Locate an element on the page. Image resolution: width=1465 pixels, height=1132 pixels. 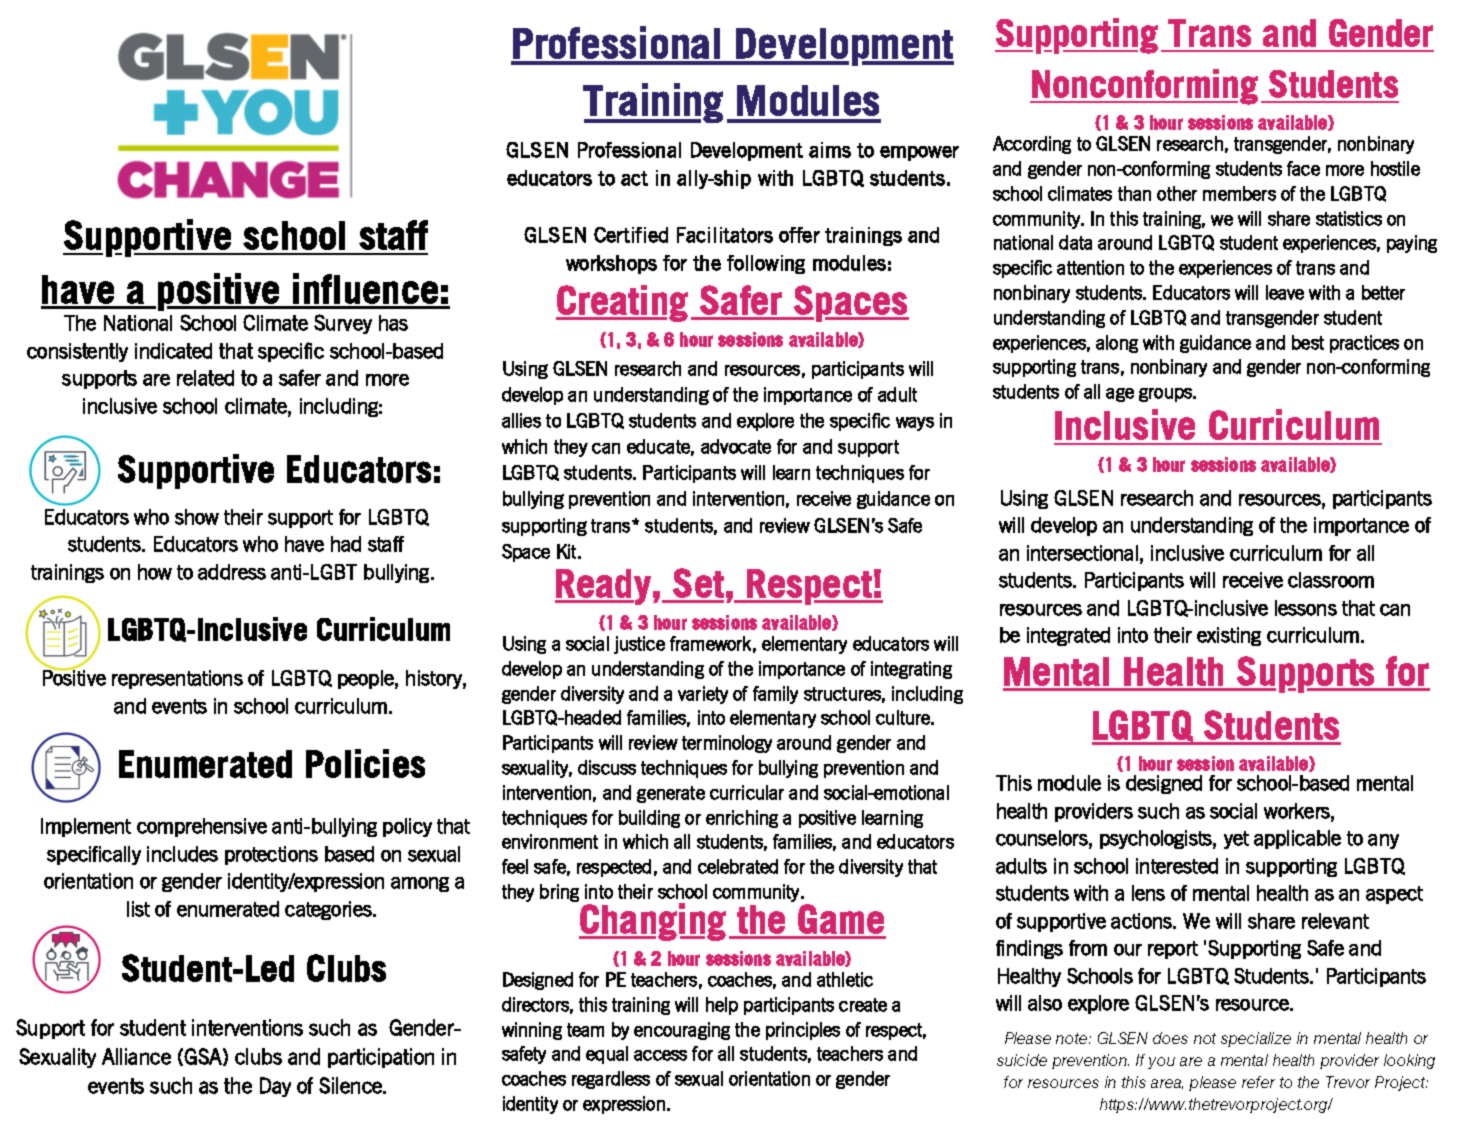
interested is located at coordinates (1177, 866).
